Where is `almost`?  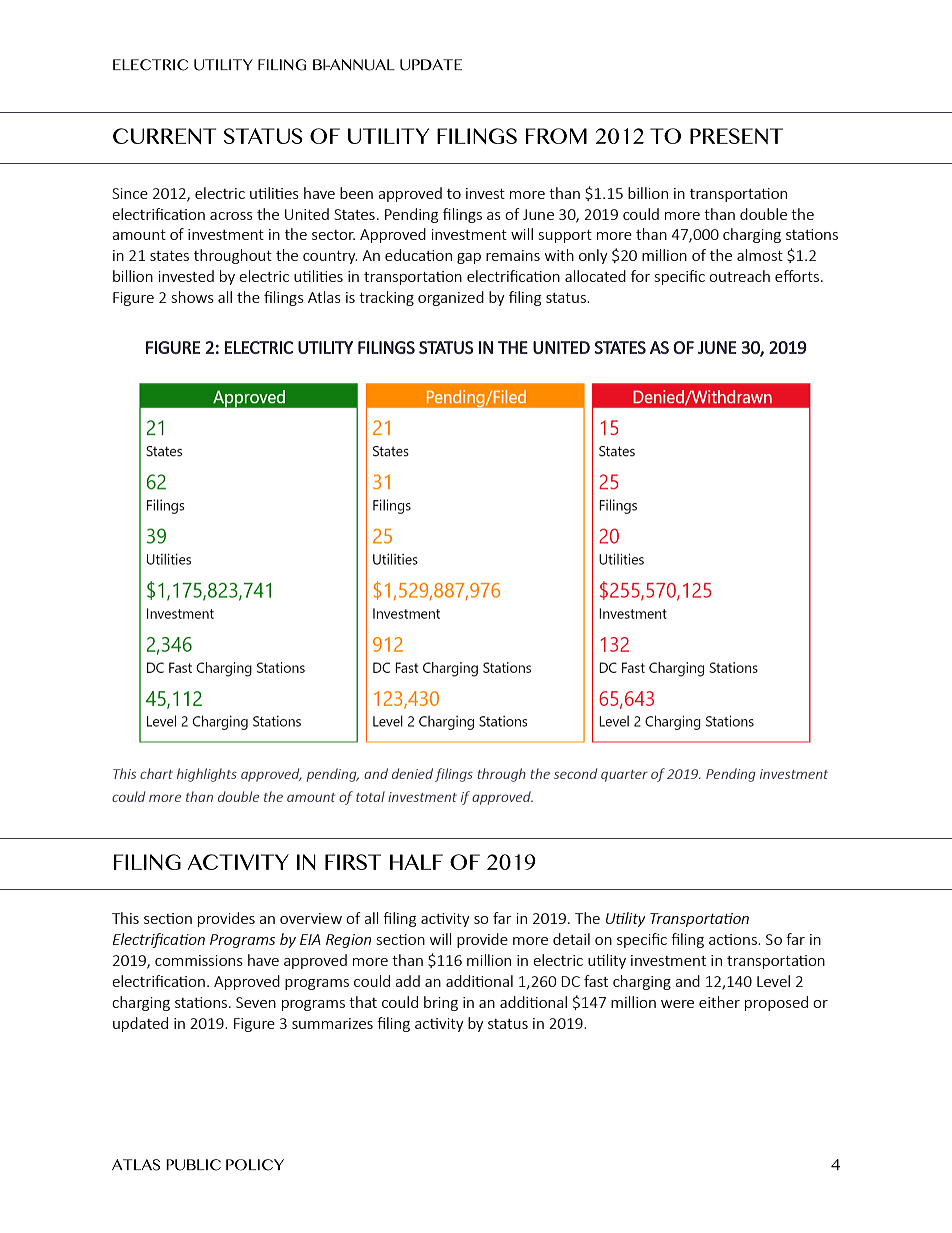
almost is located at coordinates (760, 255).
